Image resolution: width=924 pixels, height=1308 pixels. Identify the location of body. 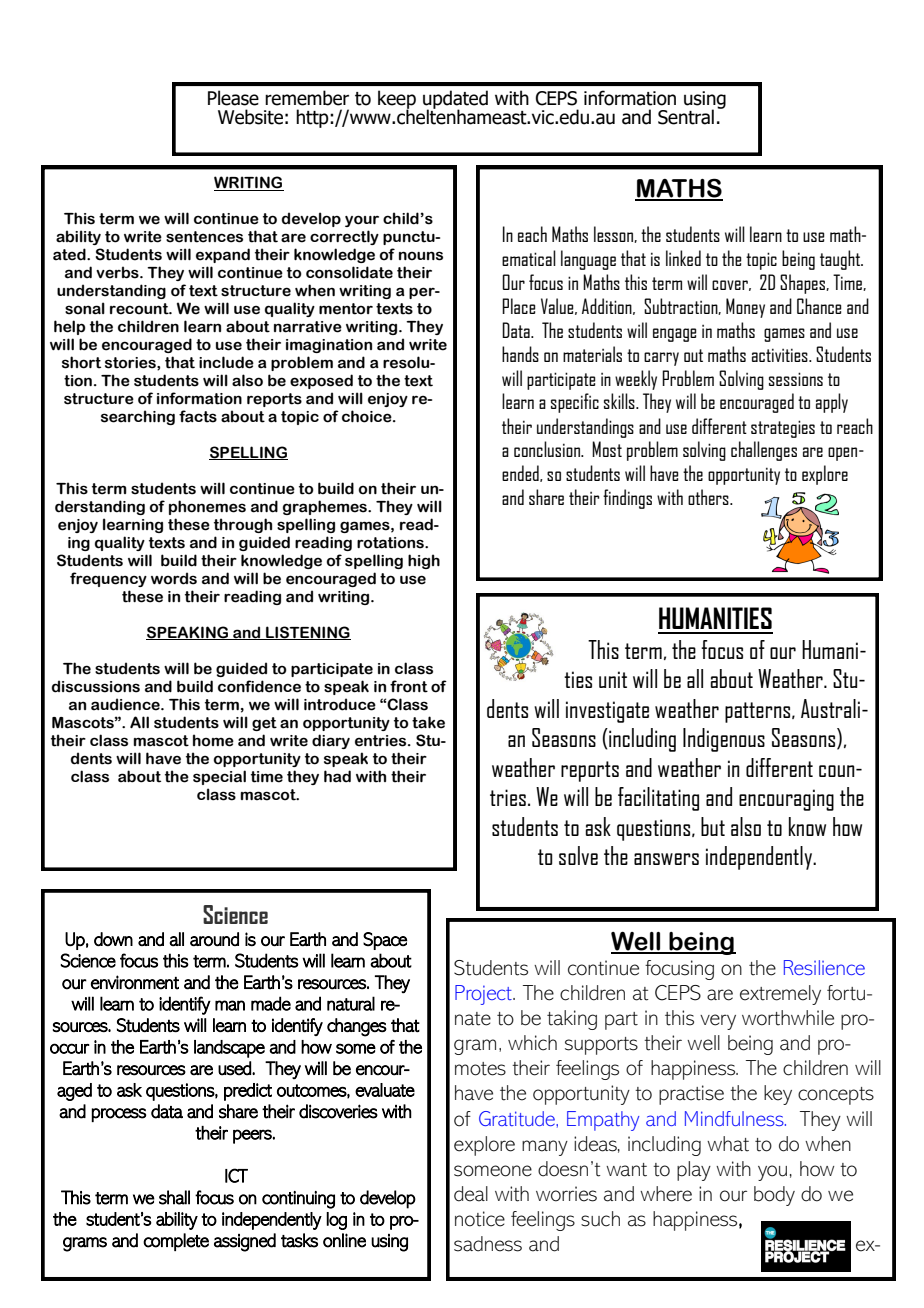
(774, 1196).
